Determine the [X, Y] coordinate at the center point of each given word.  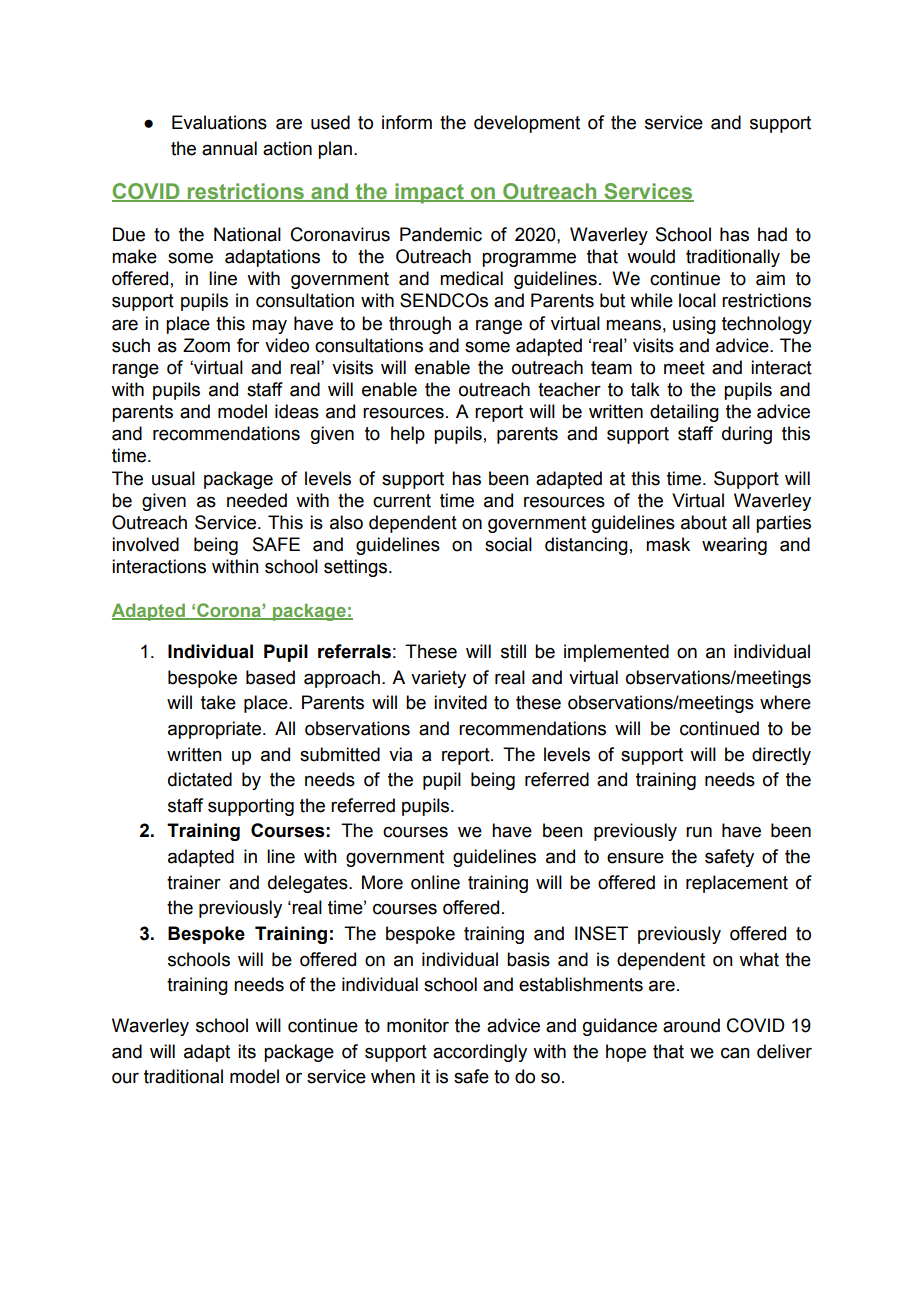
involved [145, 544]
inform [407, 122]
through [420, 325]
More [382, 882]
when [393, 1076]
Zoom [206, 345]
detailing [684, 413]
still [513, 651]
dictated [200, 779]
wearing [734, 546]
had [772, 234]
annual [229, 148]
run [699, 832]
